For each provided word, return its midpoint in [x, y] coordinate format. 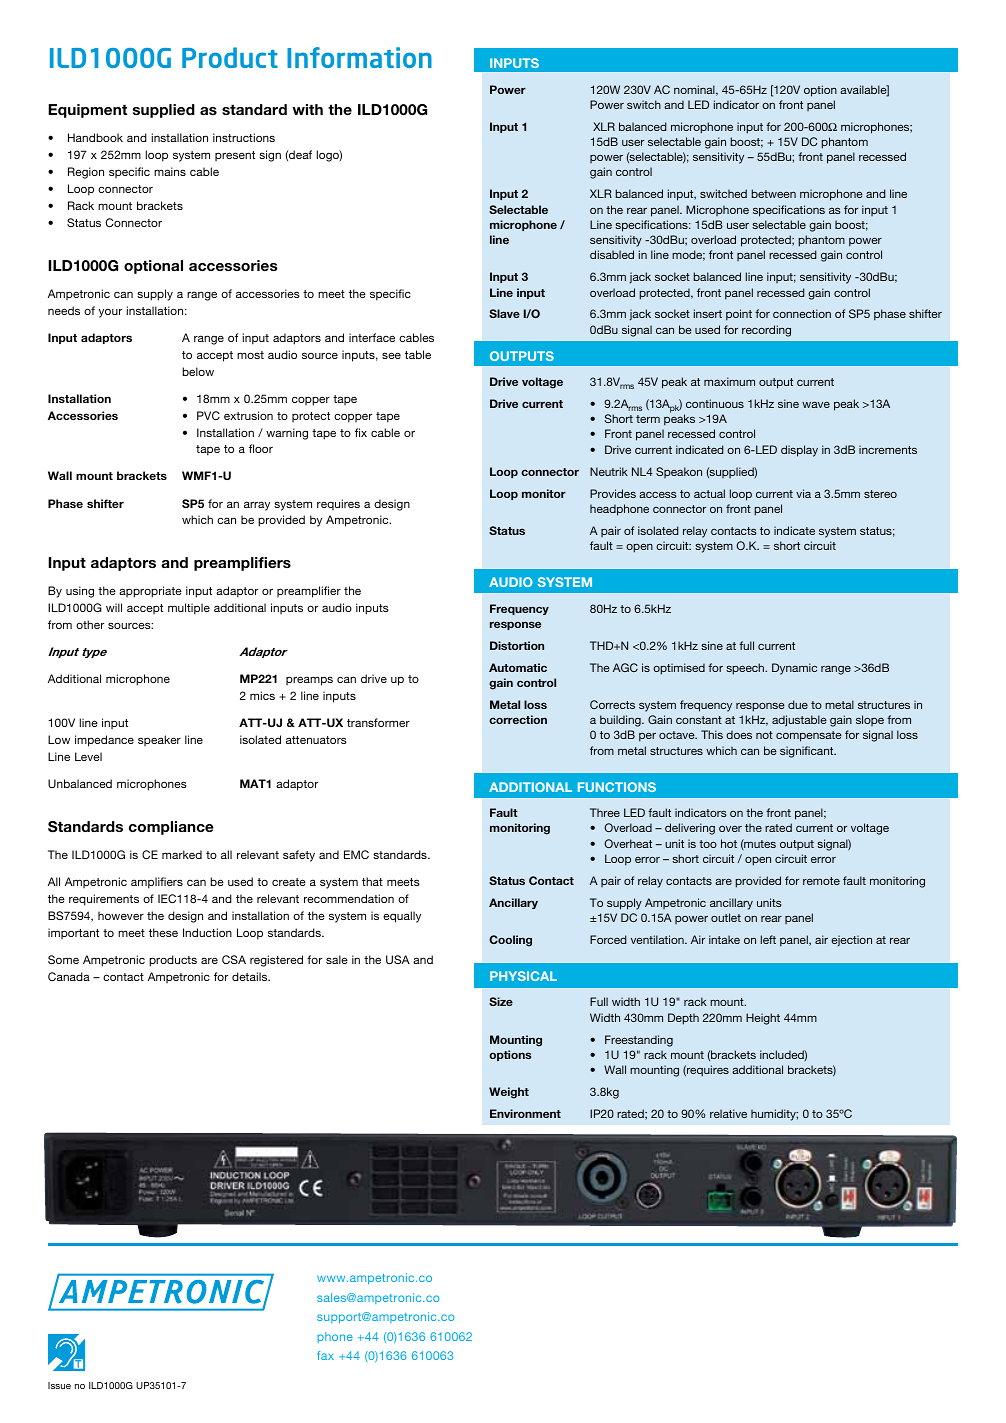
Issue [59, 1385]
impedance [104, 741]
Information [359, 57]
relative [728, 1113]
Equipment [87, 111]
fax [325, 1355]
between [773, 193]
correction [518, 719]
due [798, 704]
